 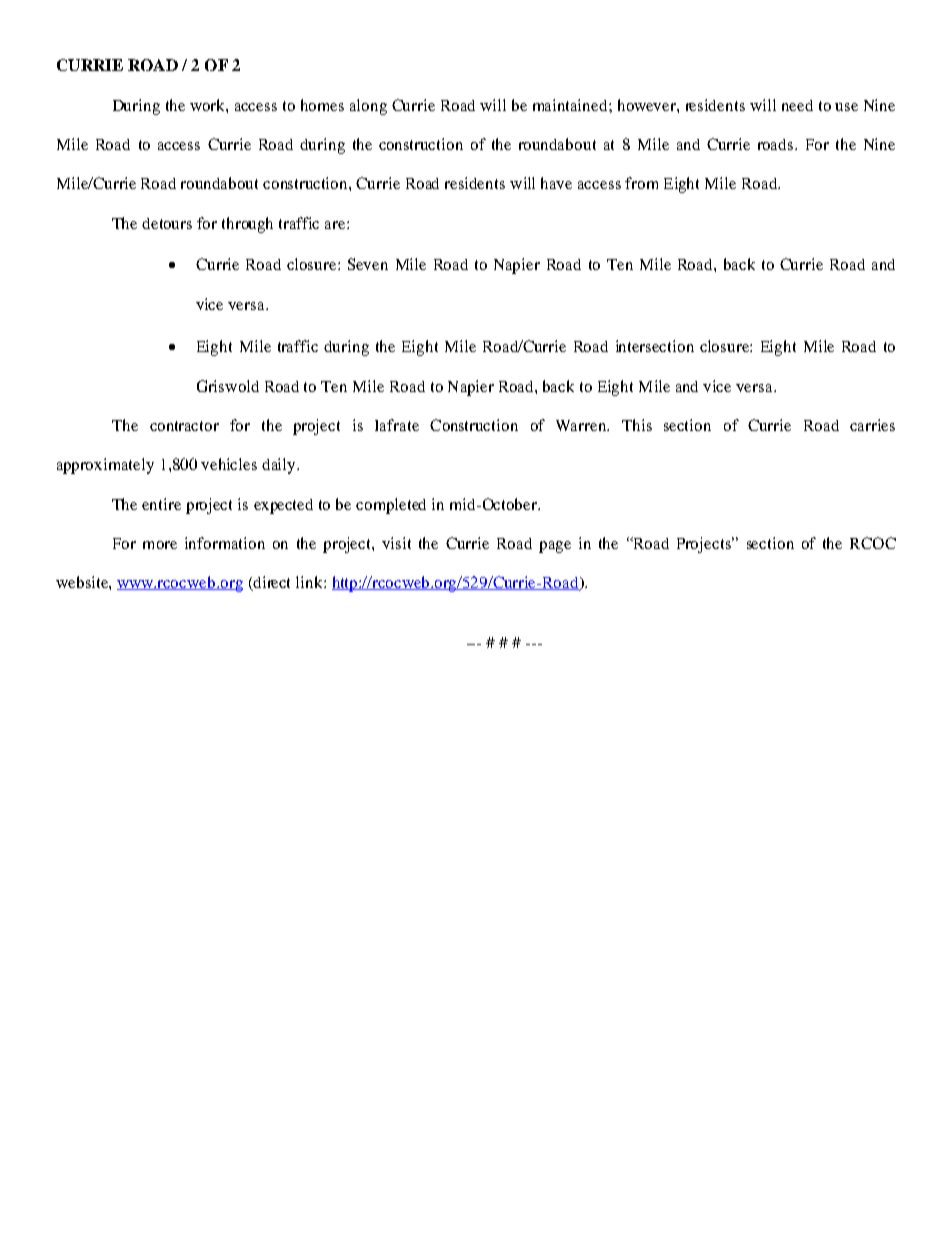 I want to click on need, so click(x=797, y=105).
